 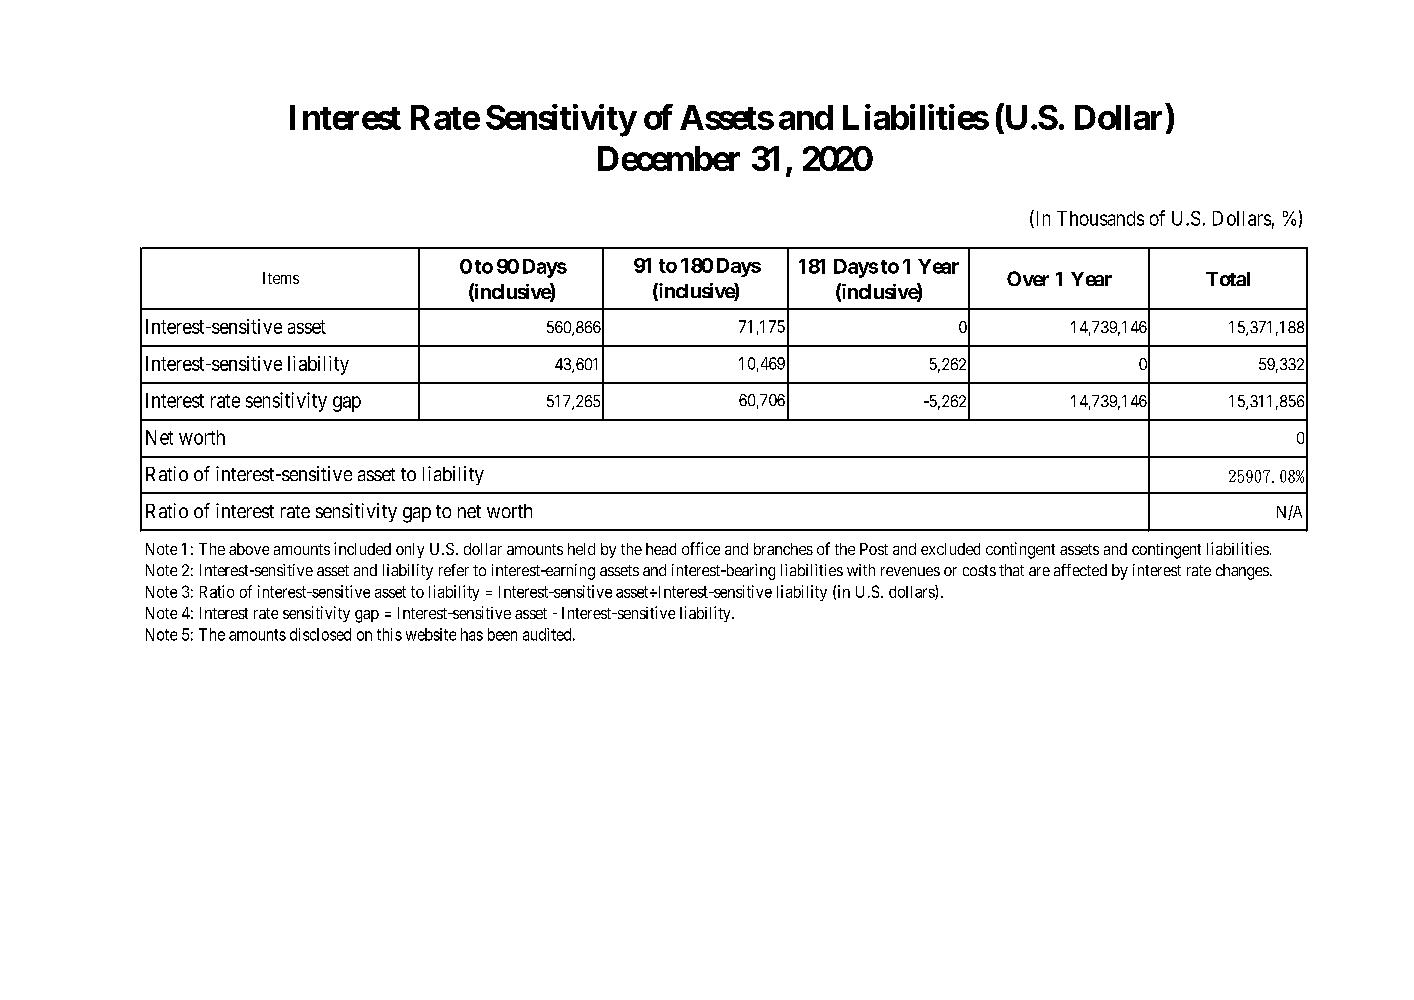 What do you see at coordinates (874, 549) in the page?
I see `Post` at bounding box center [874, 549].
